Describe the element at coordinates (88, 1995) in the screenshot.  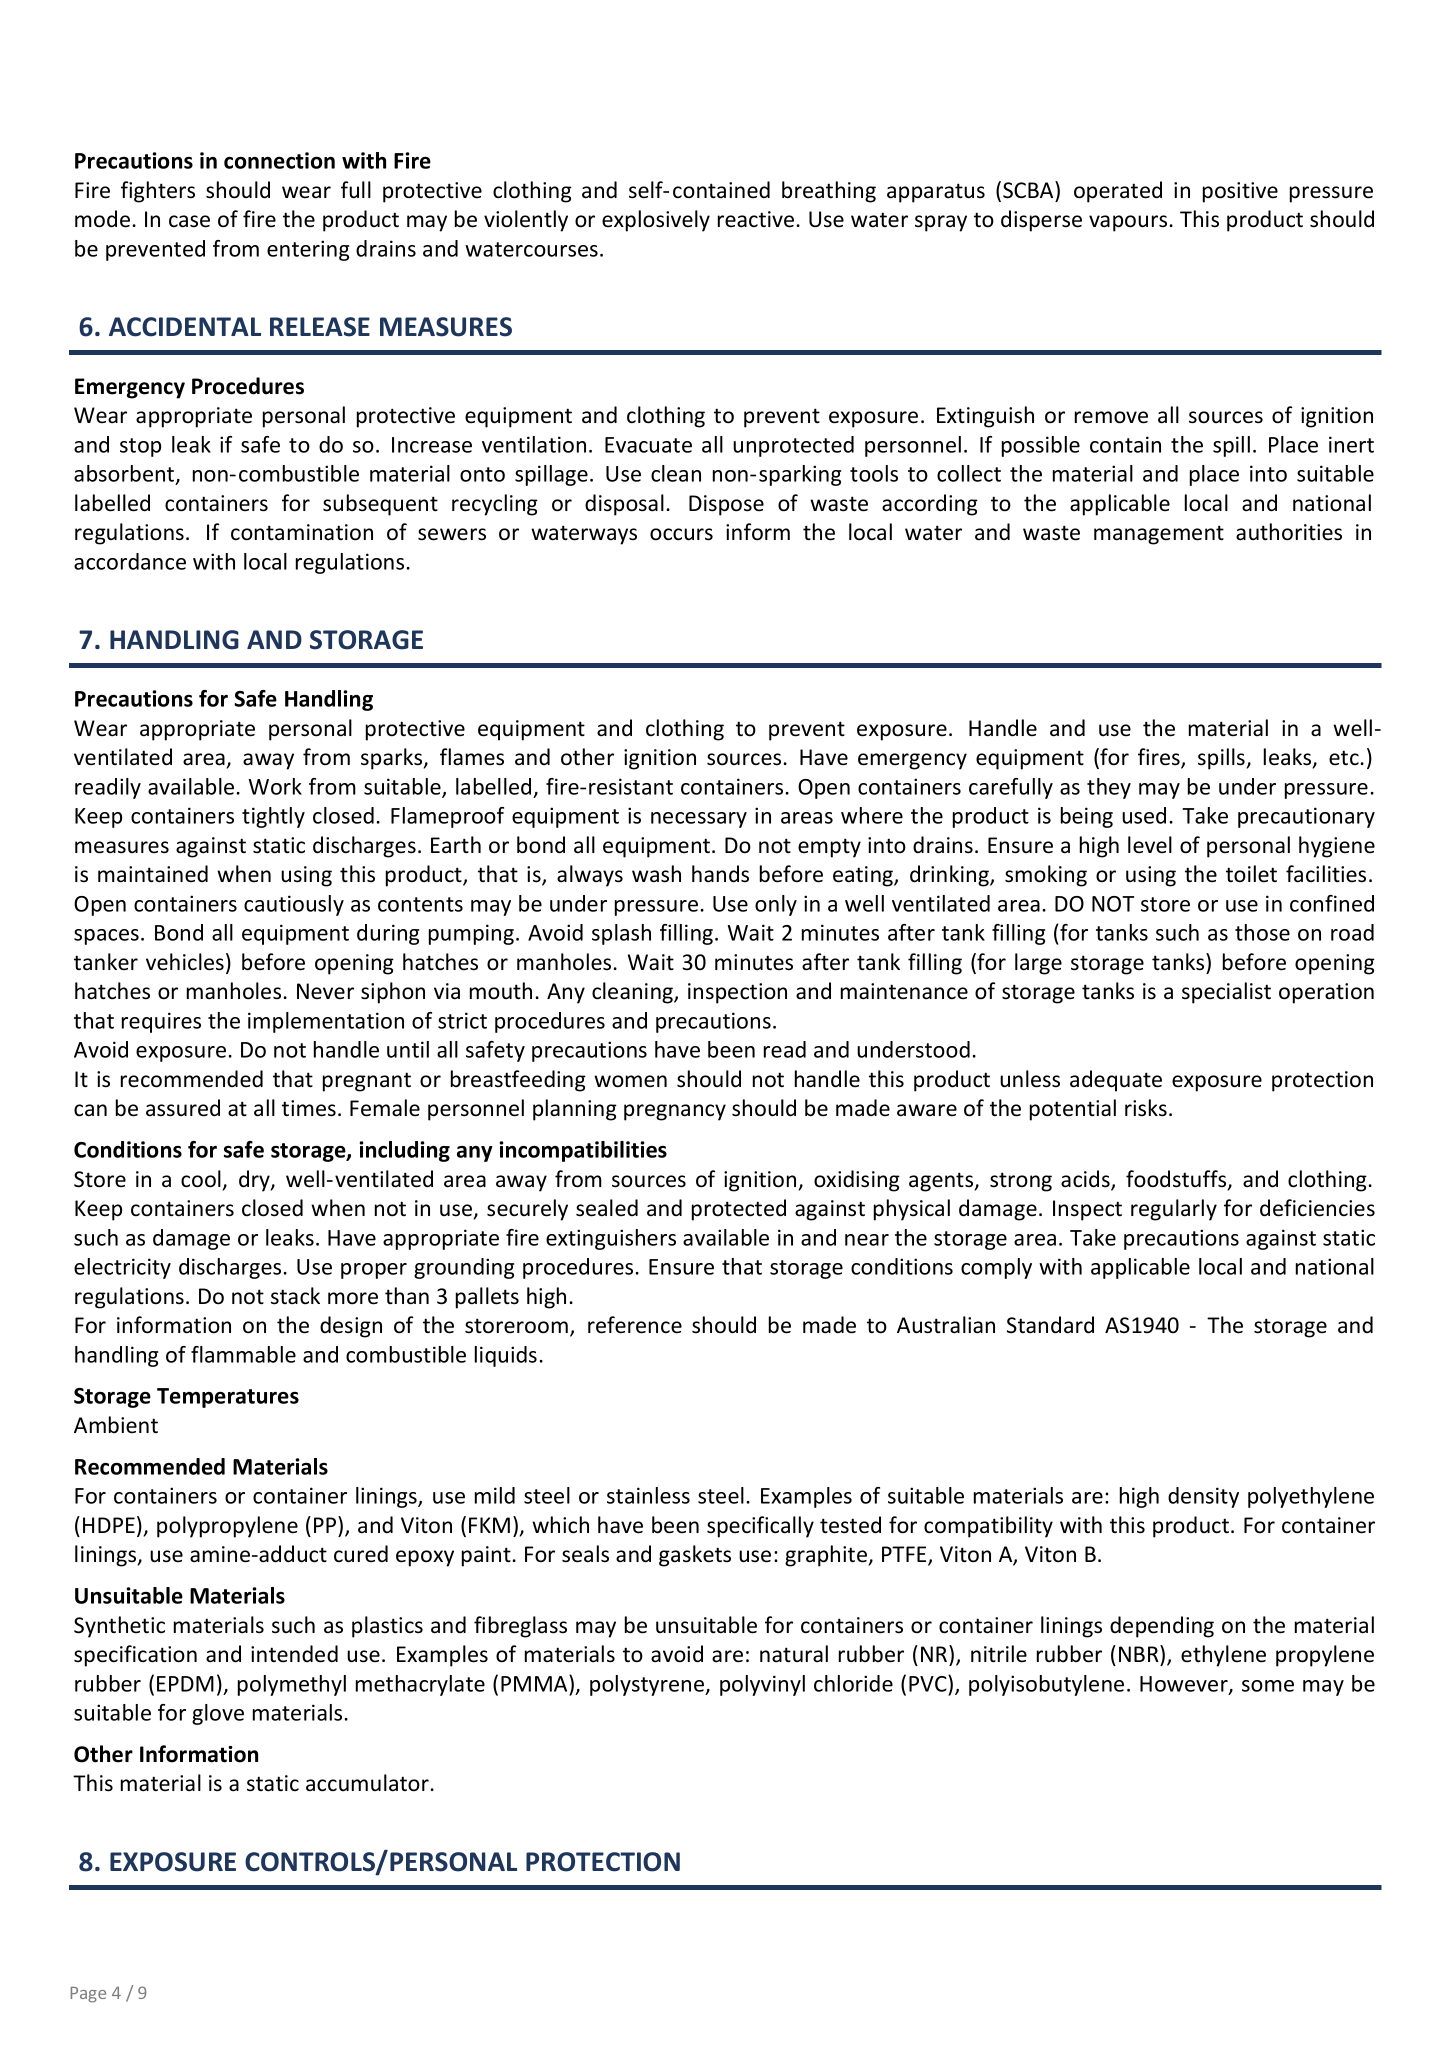
I see `Page` at that location.
